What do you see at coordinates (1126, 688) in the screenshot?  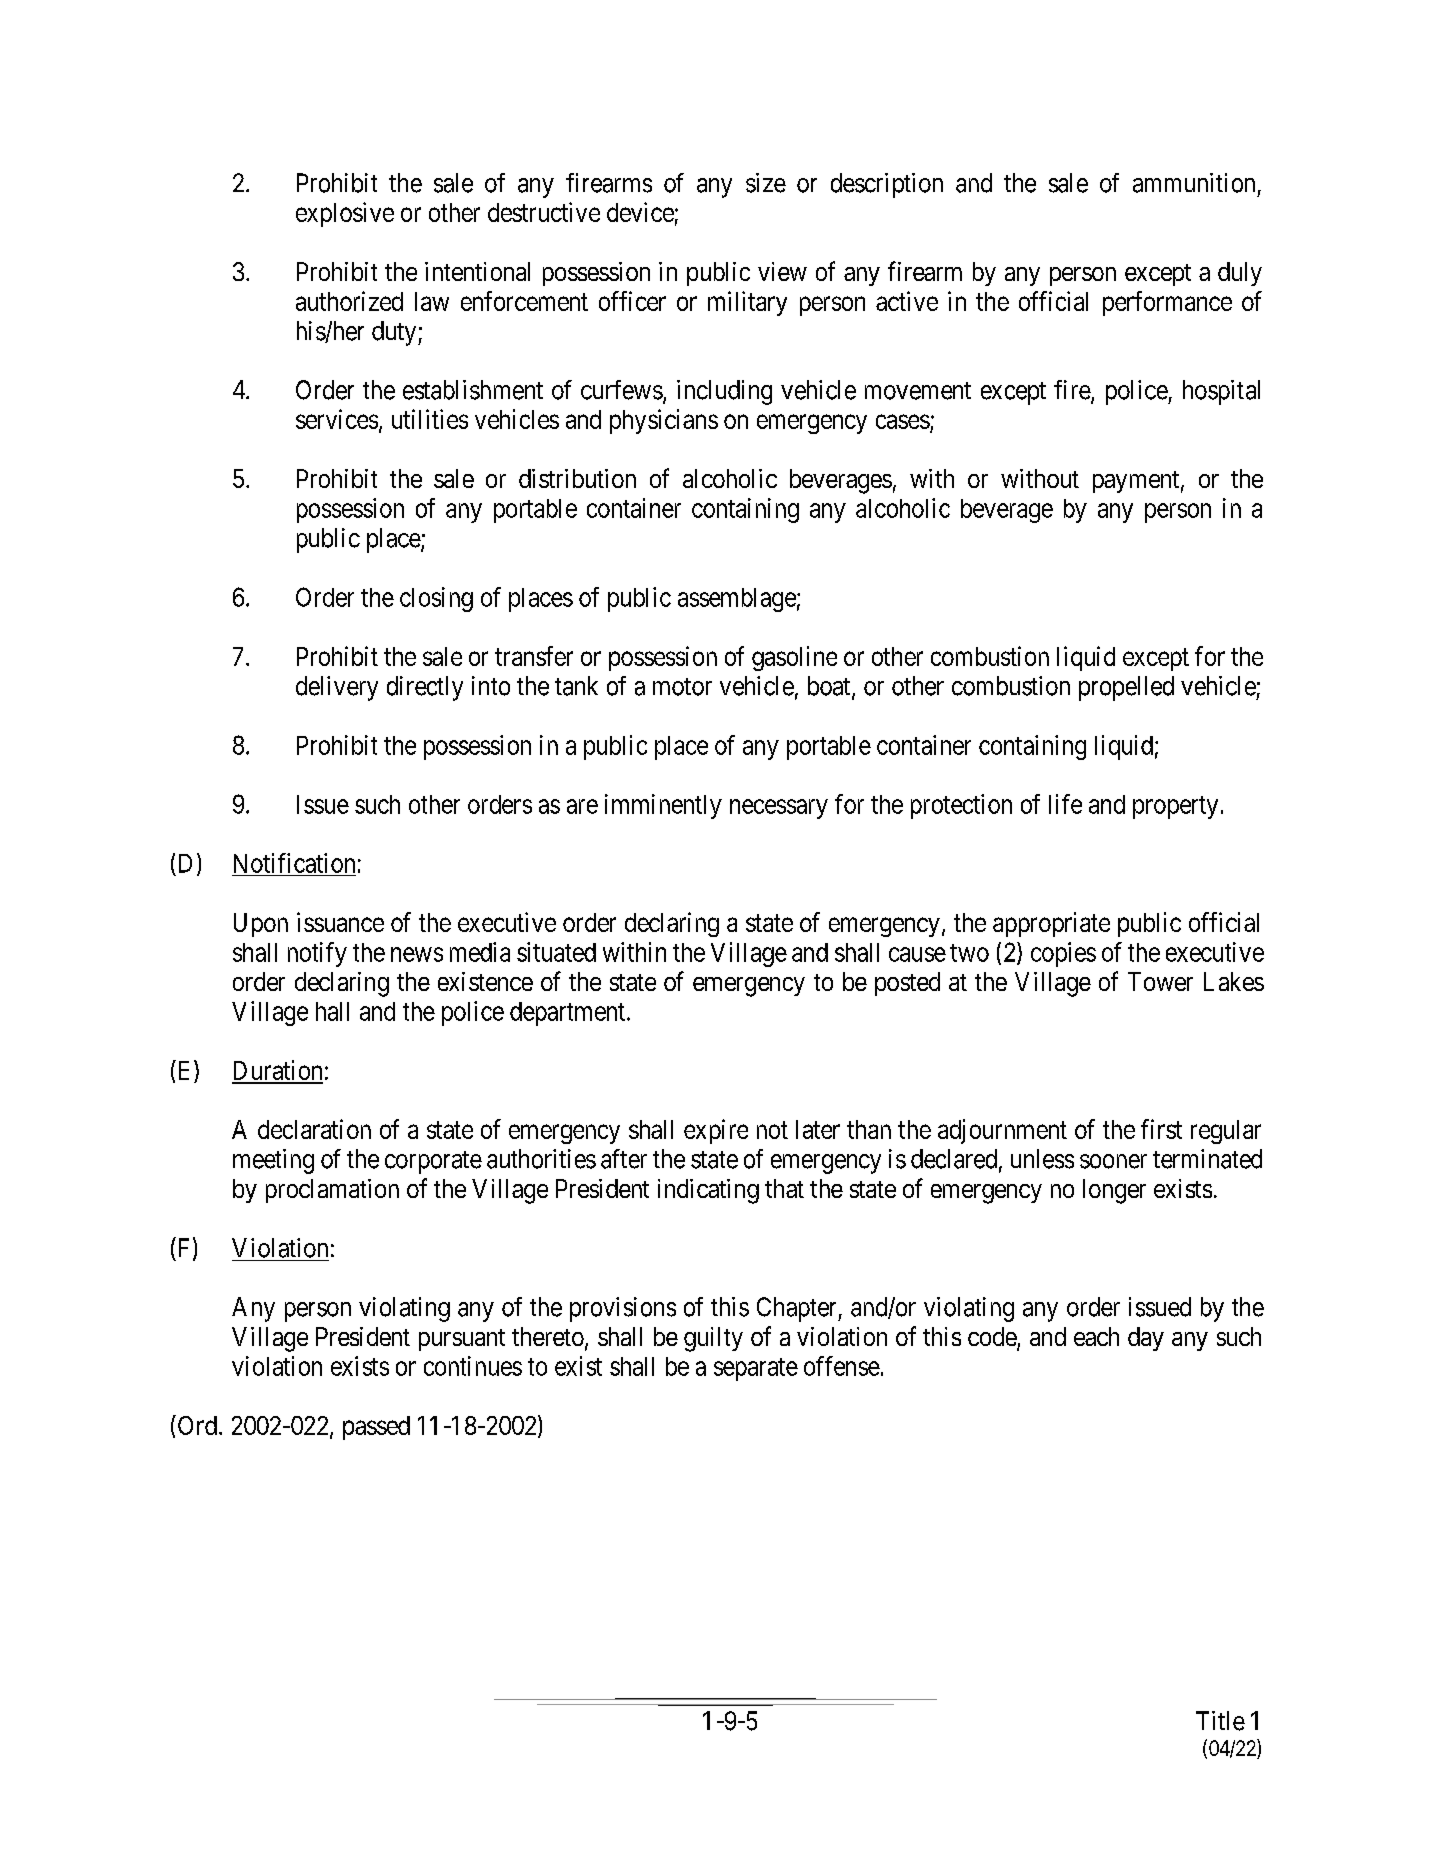 I see `propelled` at bounding box center [1126, 688].
